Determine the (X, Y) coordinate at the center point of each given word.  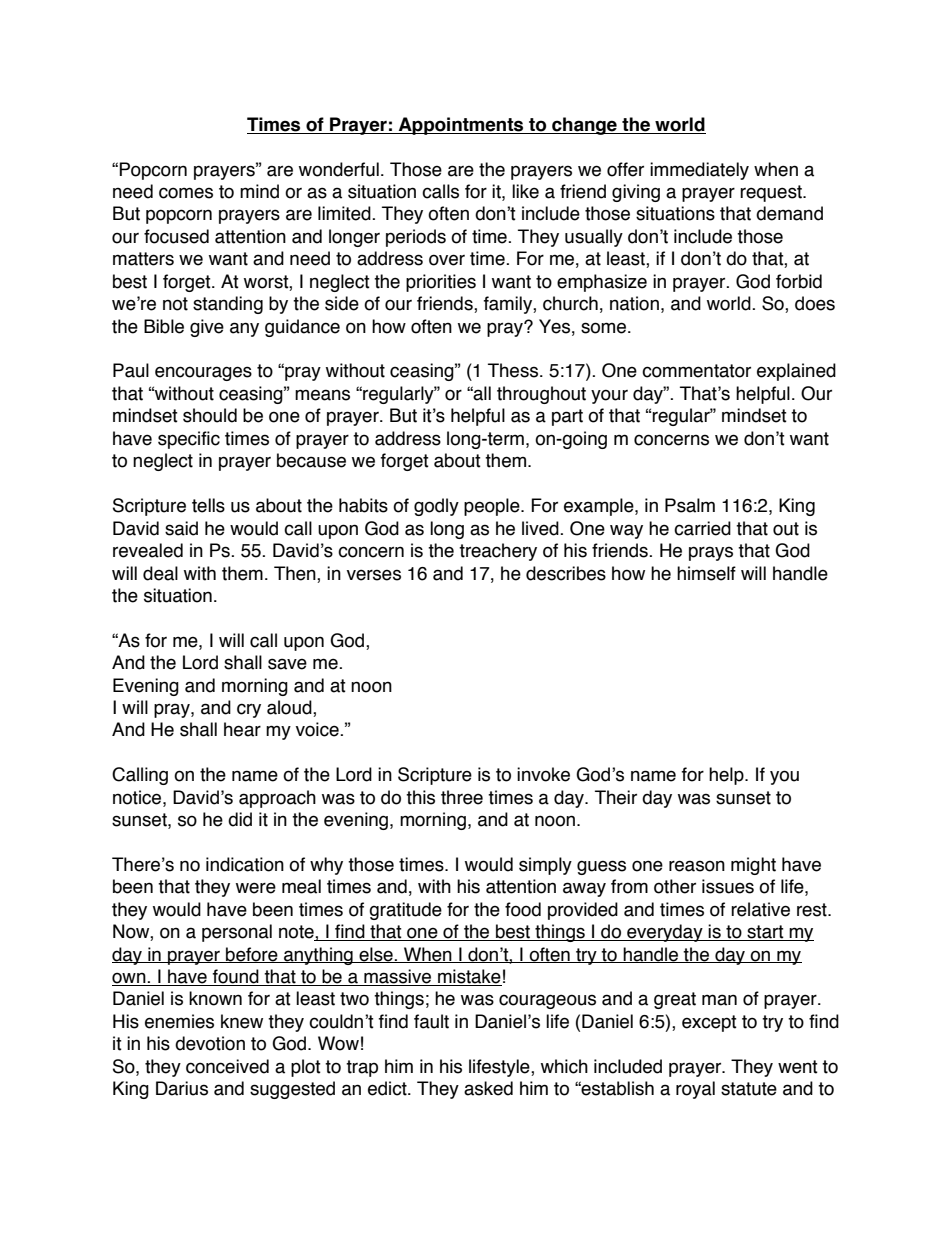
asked (488, 1088)
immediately (699, 171)
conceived (227, 1066)
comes (186, 193)
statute (749, 1089)
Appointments (461, 126)
